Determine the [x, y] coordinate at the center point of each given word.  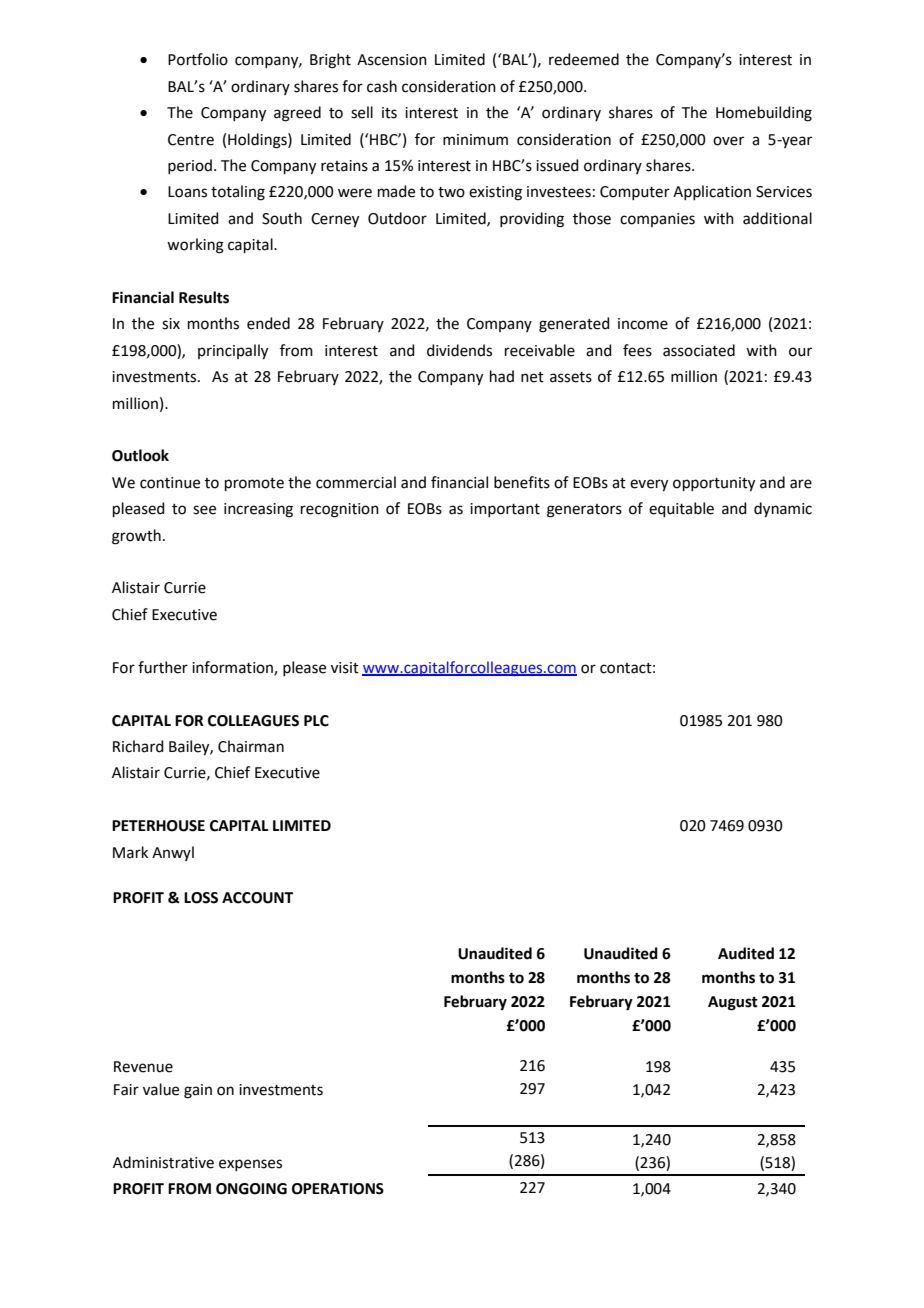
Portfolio [198, 59]
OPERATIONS [338, 1189]
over [728, 141]
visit [345, 668]
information [233, 668]
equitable [681, 509]
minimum [475, 140]
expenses [250, 1165]
